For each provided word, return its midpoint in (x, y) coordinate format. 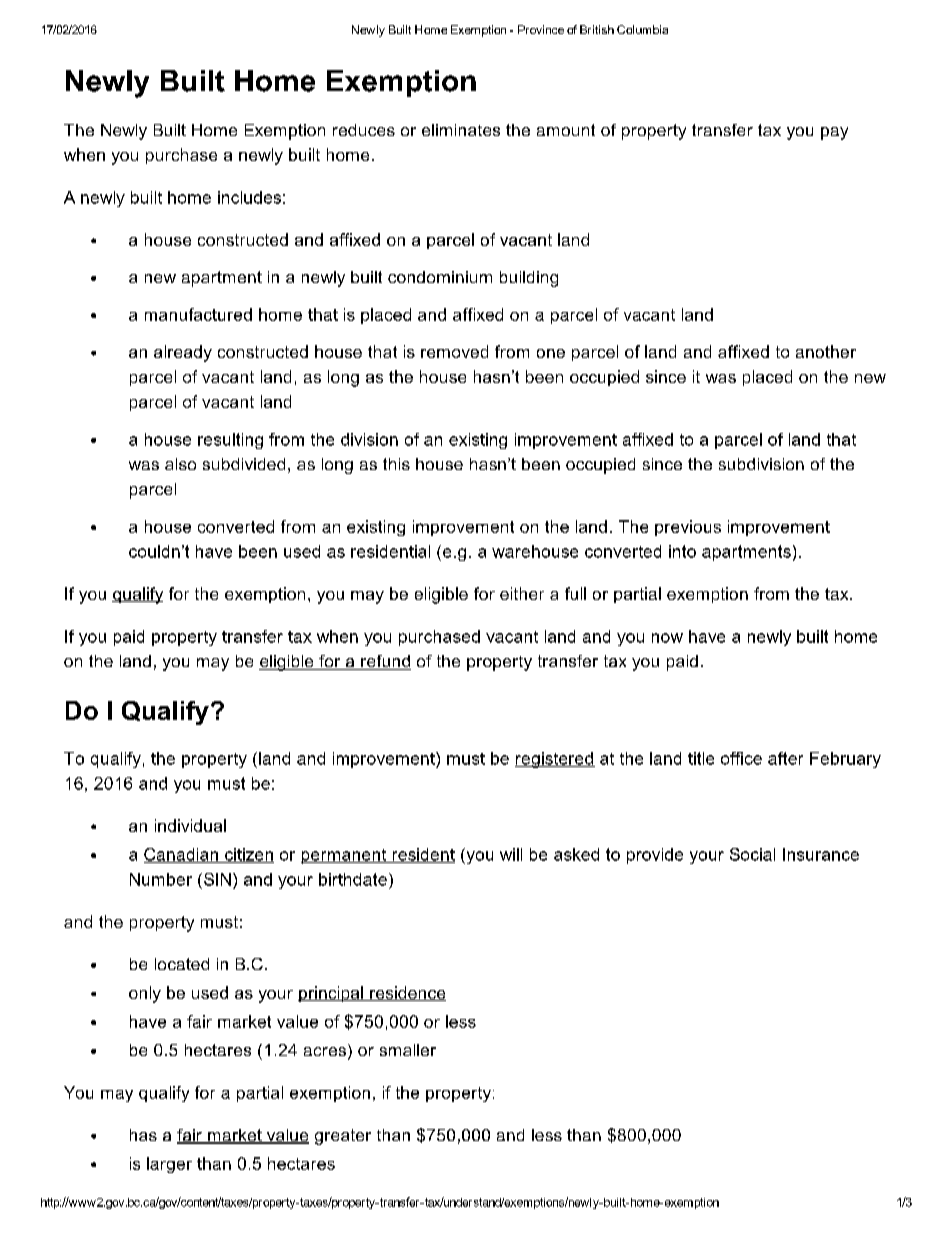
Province (541, 29)
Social (752, 854)
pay (834, 133)
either (522, 593)
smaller (408, 1050)
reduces (364, 130)
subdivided (244, 464)
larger (169, 1165)
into (682, 551)
